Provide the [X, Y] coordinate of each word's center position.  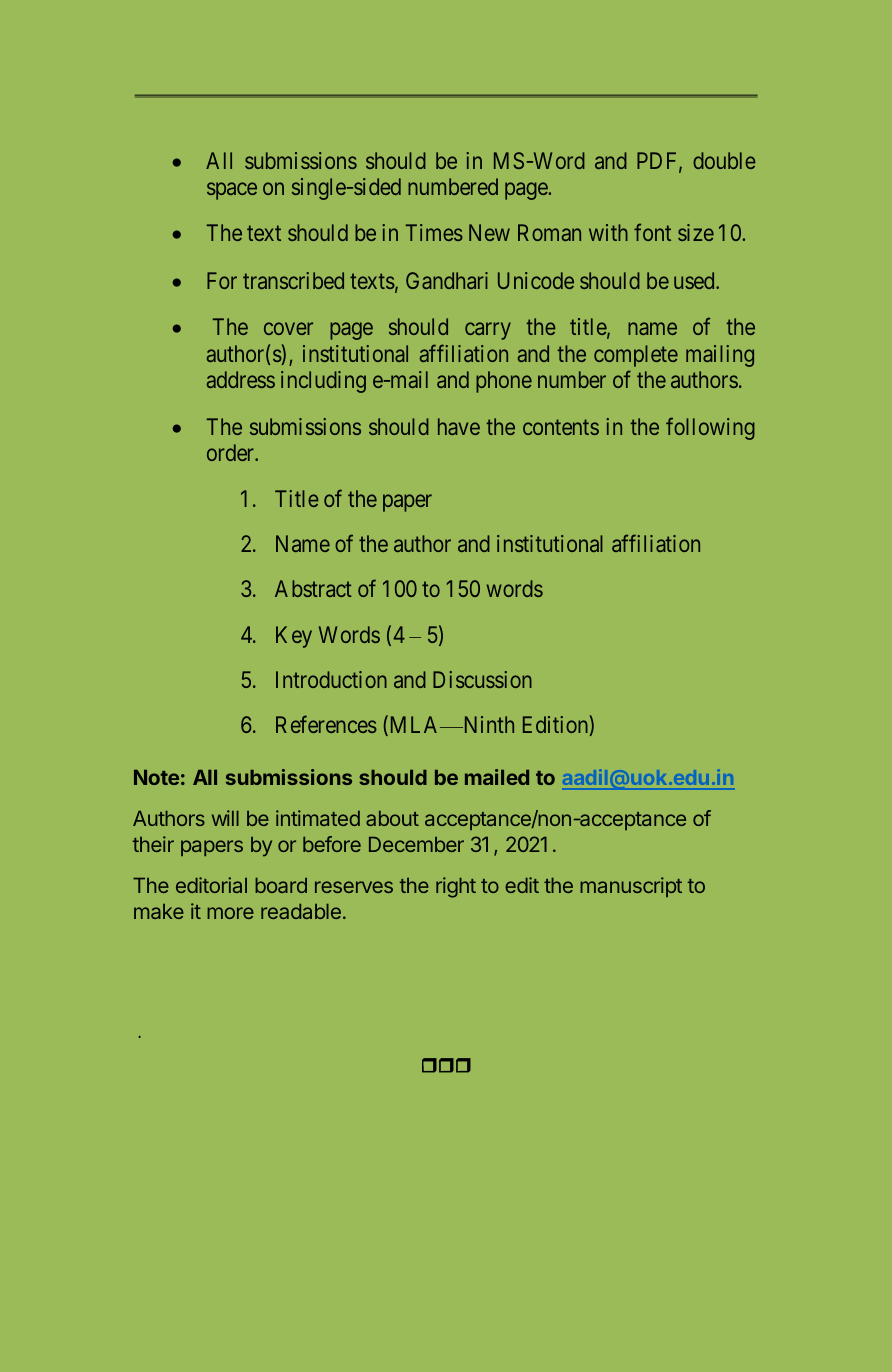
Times [434, 232]
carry [488, 331]
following [710, 429]
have [459, 426]
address [241, 379]
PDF [658, 161]
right [456, 887]
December [416, 844]
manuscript [631, 887]
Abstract [313, 588]
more [230, 913]
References [326, 724]
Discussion [482, 679]
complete [636, 356]
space [232, 191]
